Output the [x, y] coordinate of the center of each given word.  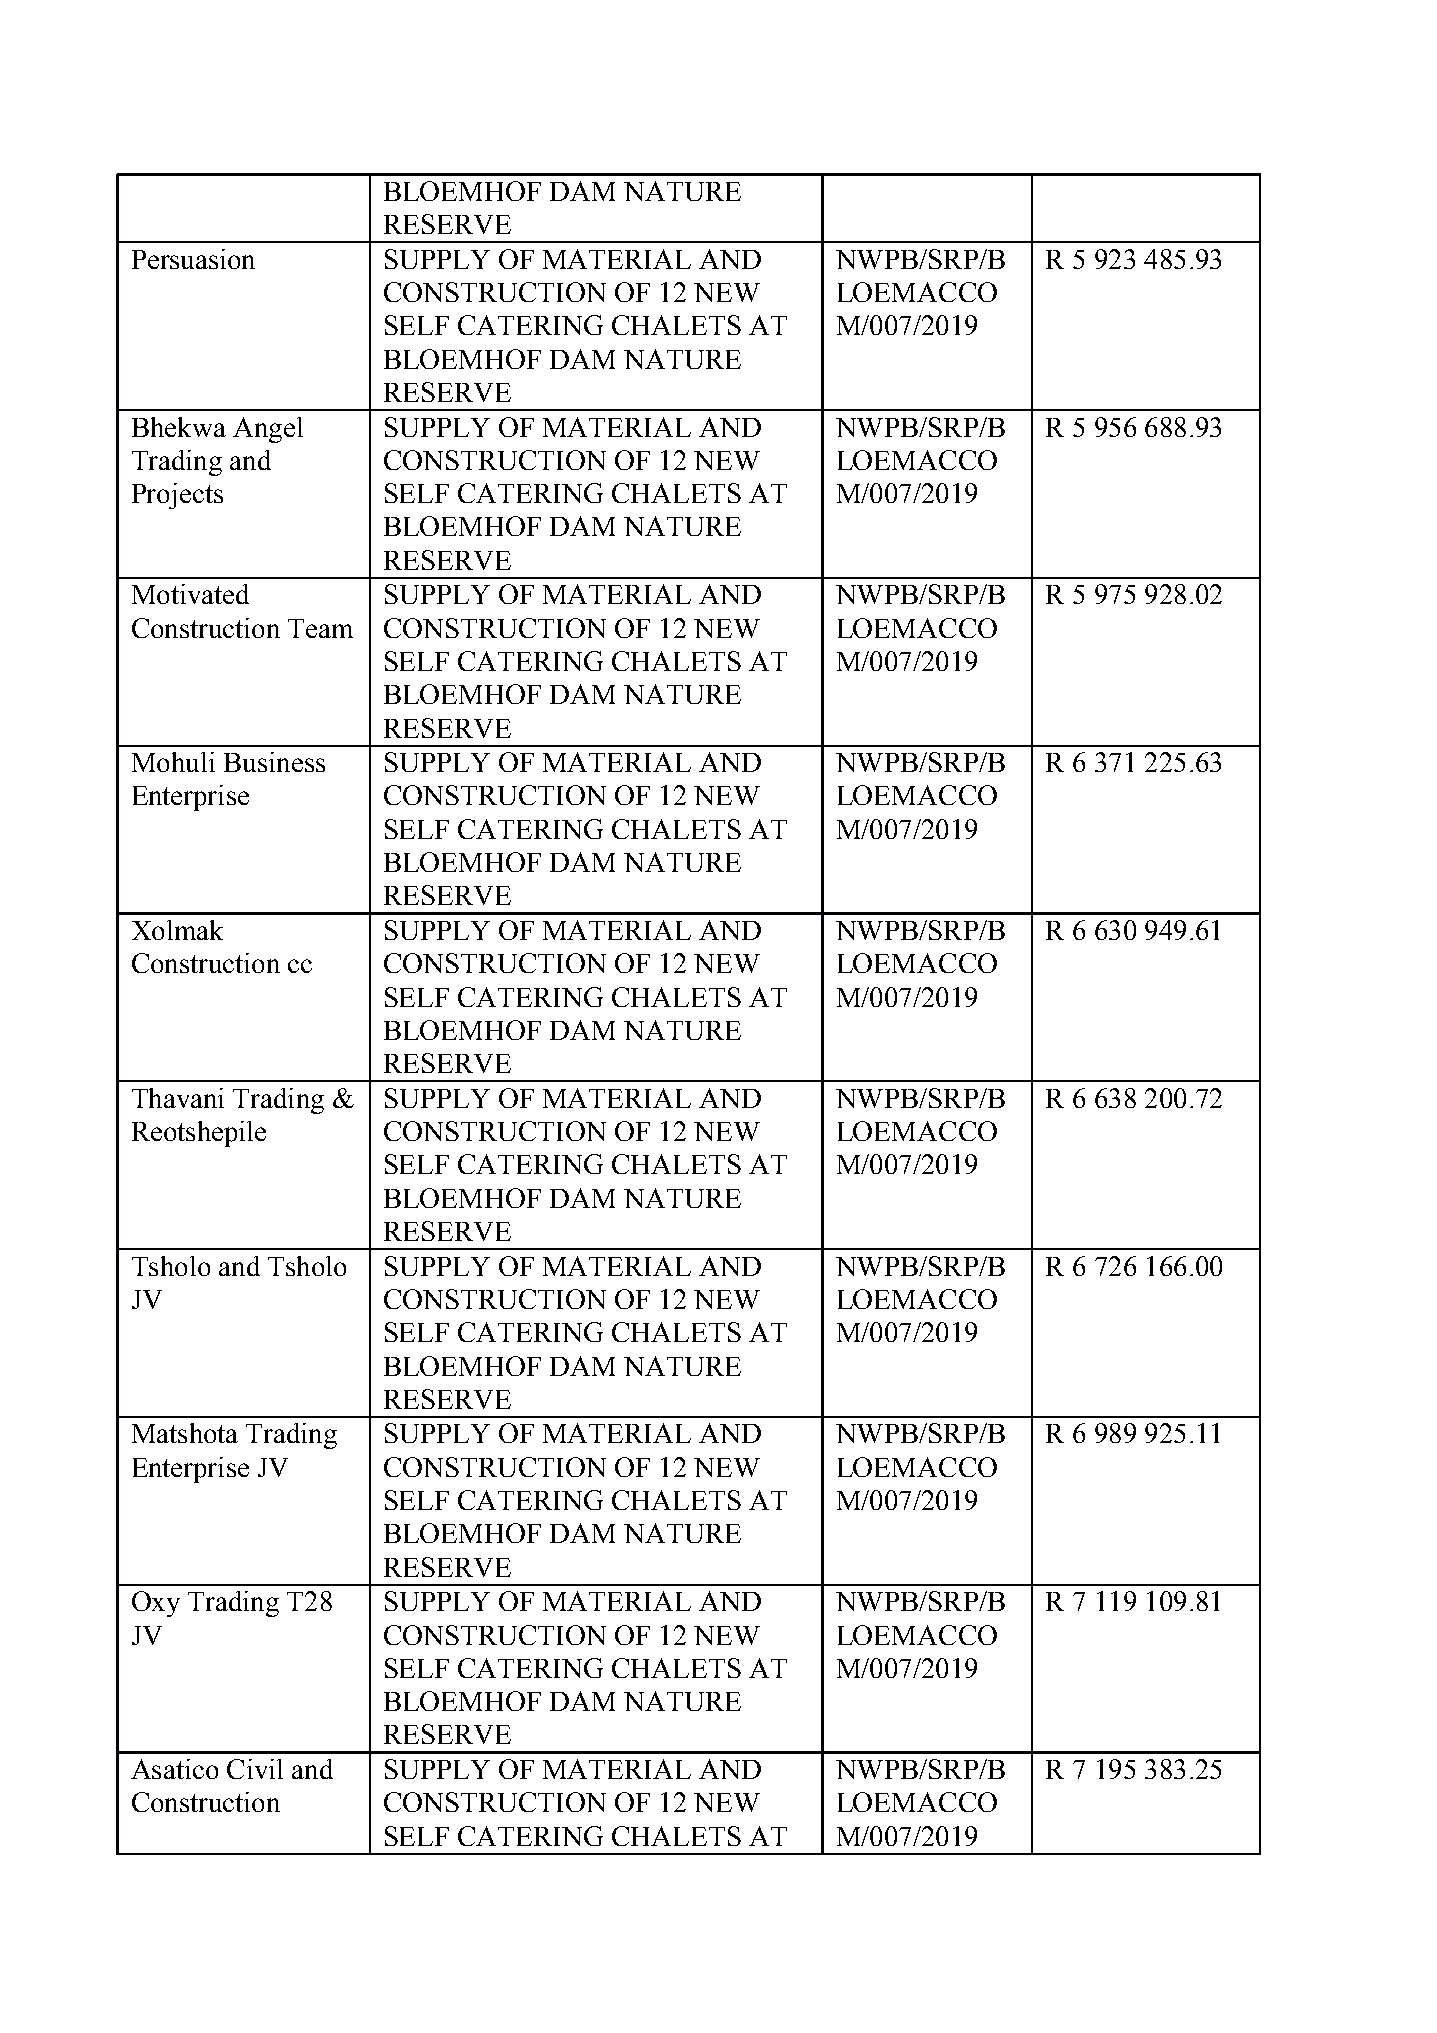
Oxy [156, 1604]
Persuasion [193, 259]
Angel [268, 430]
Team [320, 628]
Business [274, 762]
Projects [177, 496]
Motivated [190, 594]
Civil [255, 1769]
